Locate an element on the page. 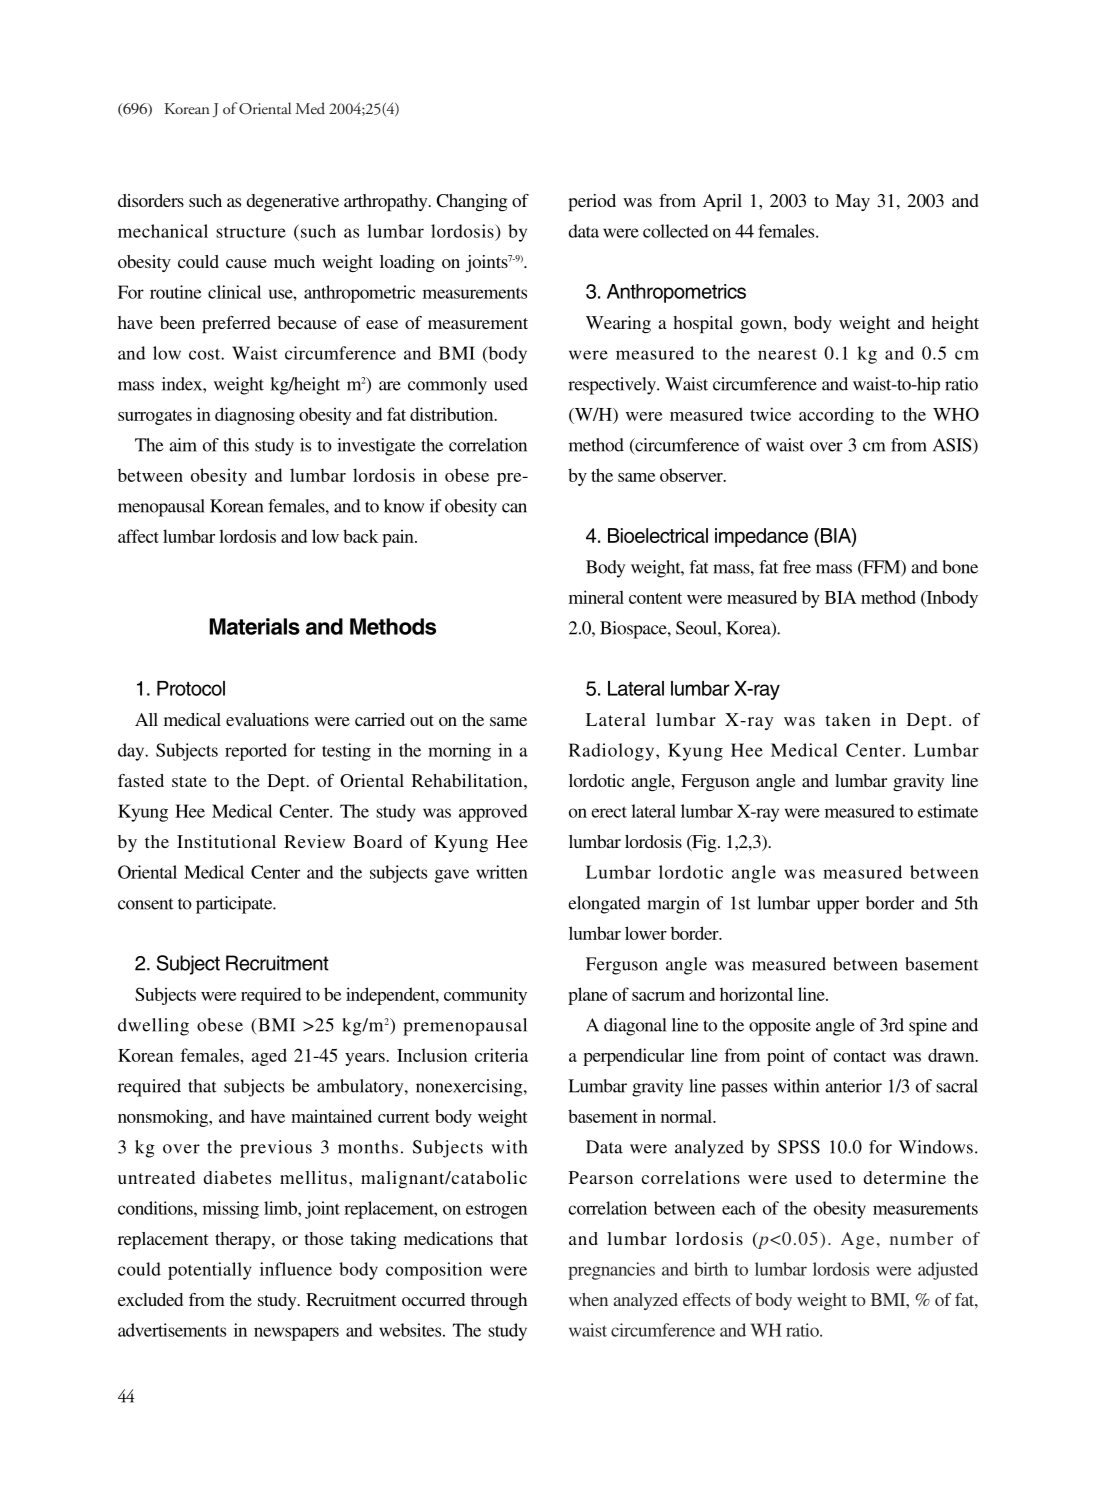 This document has height=1500, width=1095. mineral is located at coordinates (596, 597).
